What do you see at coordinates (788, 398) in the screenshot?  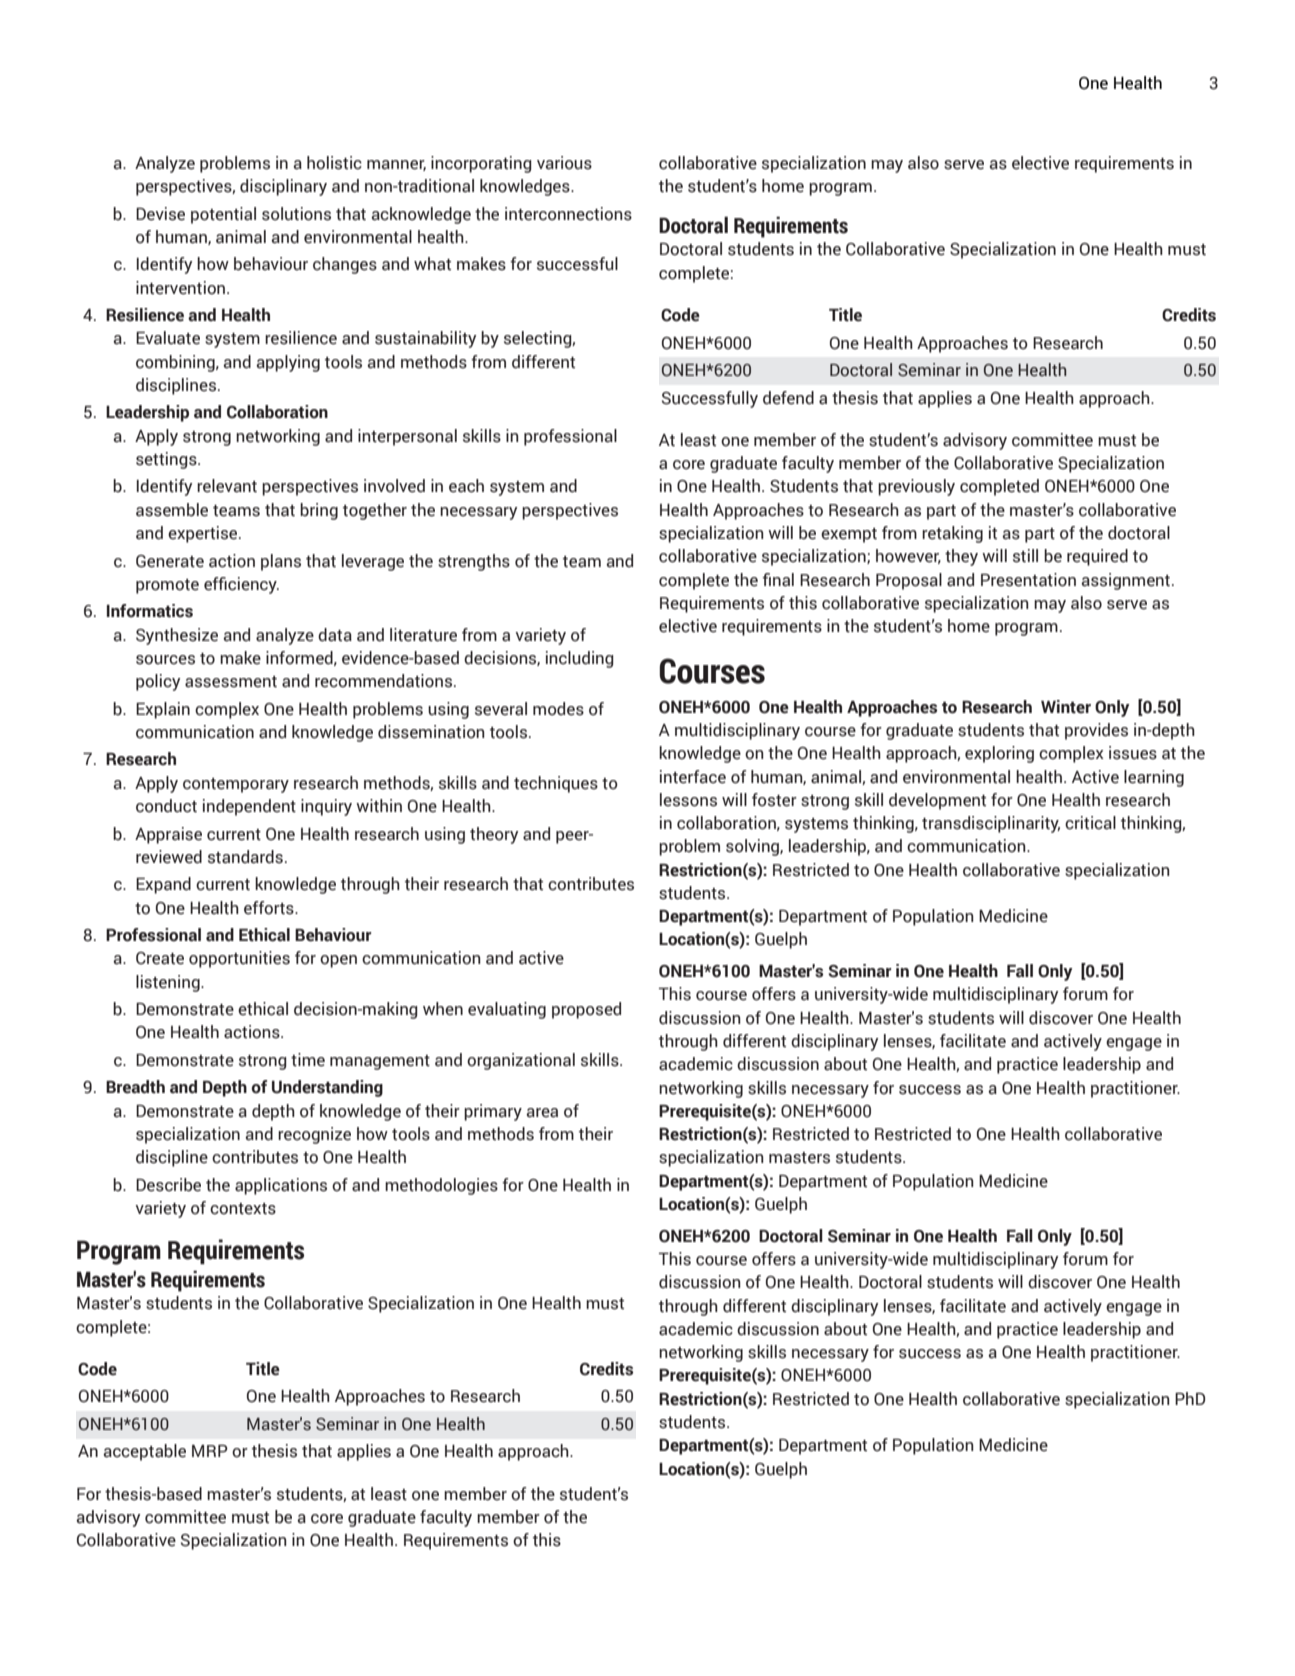 I see `defend` at bounding box center [788, 398].
